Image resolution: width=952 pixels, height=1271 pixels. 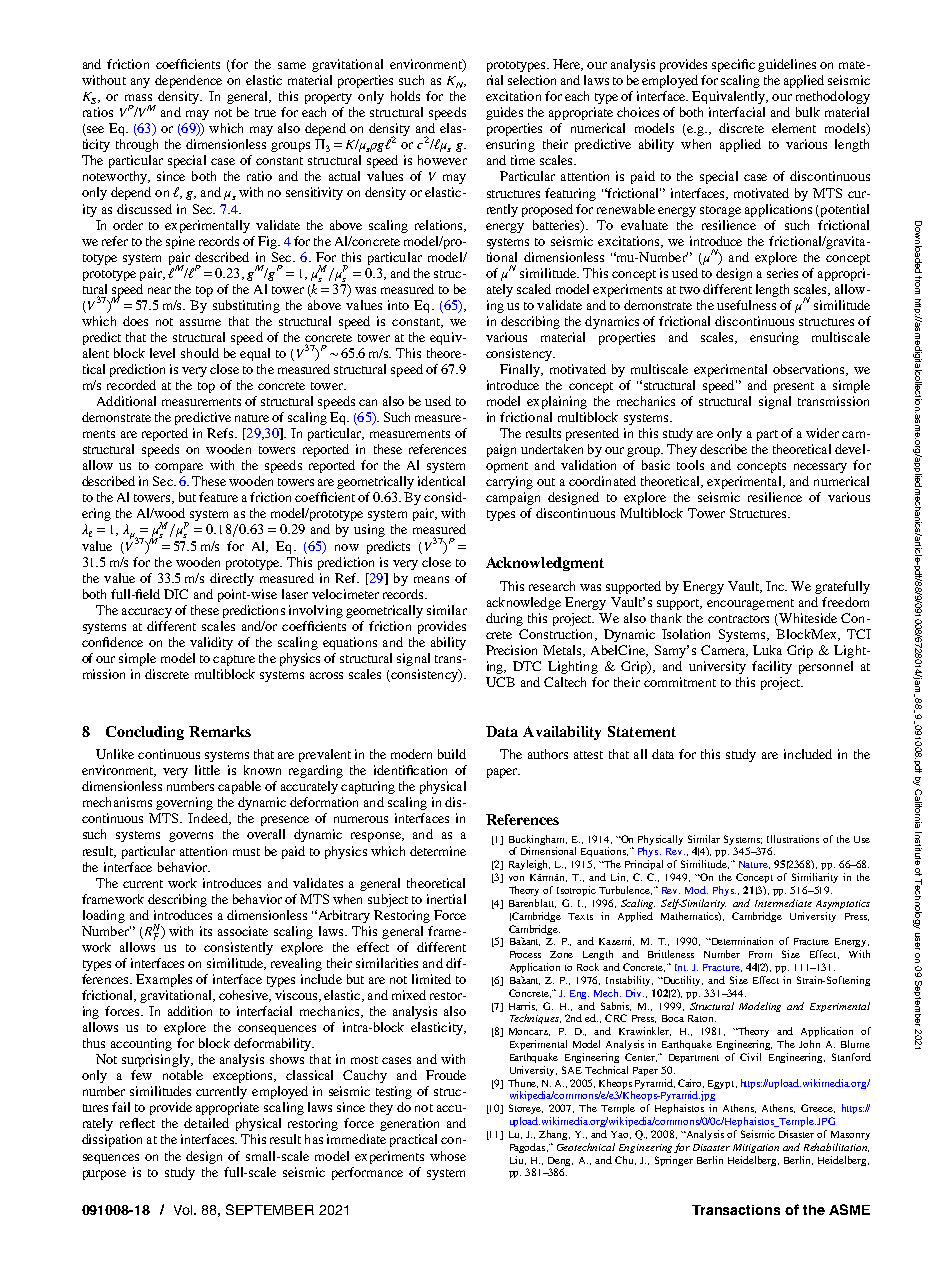 I want to click on mass, so click(x=138, y=97).
